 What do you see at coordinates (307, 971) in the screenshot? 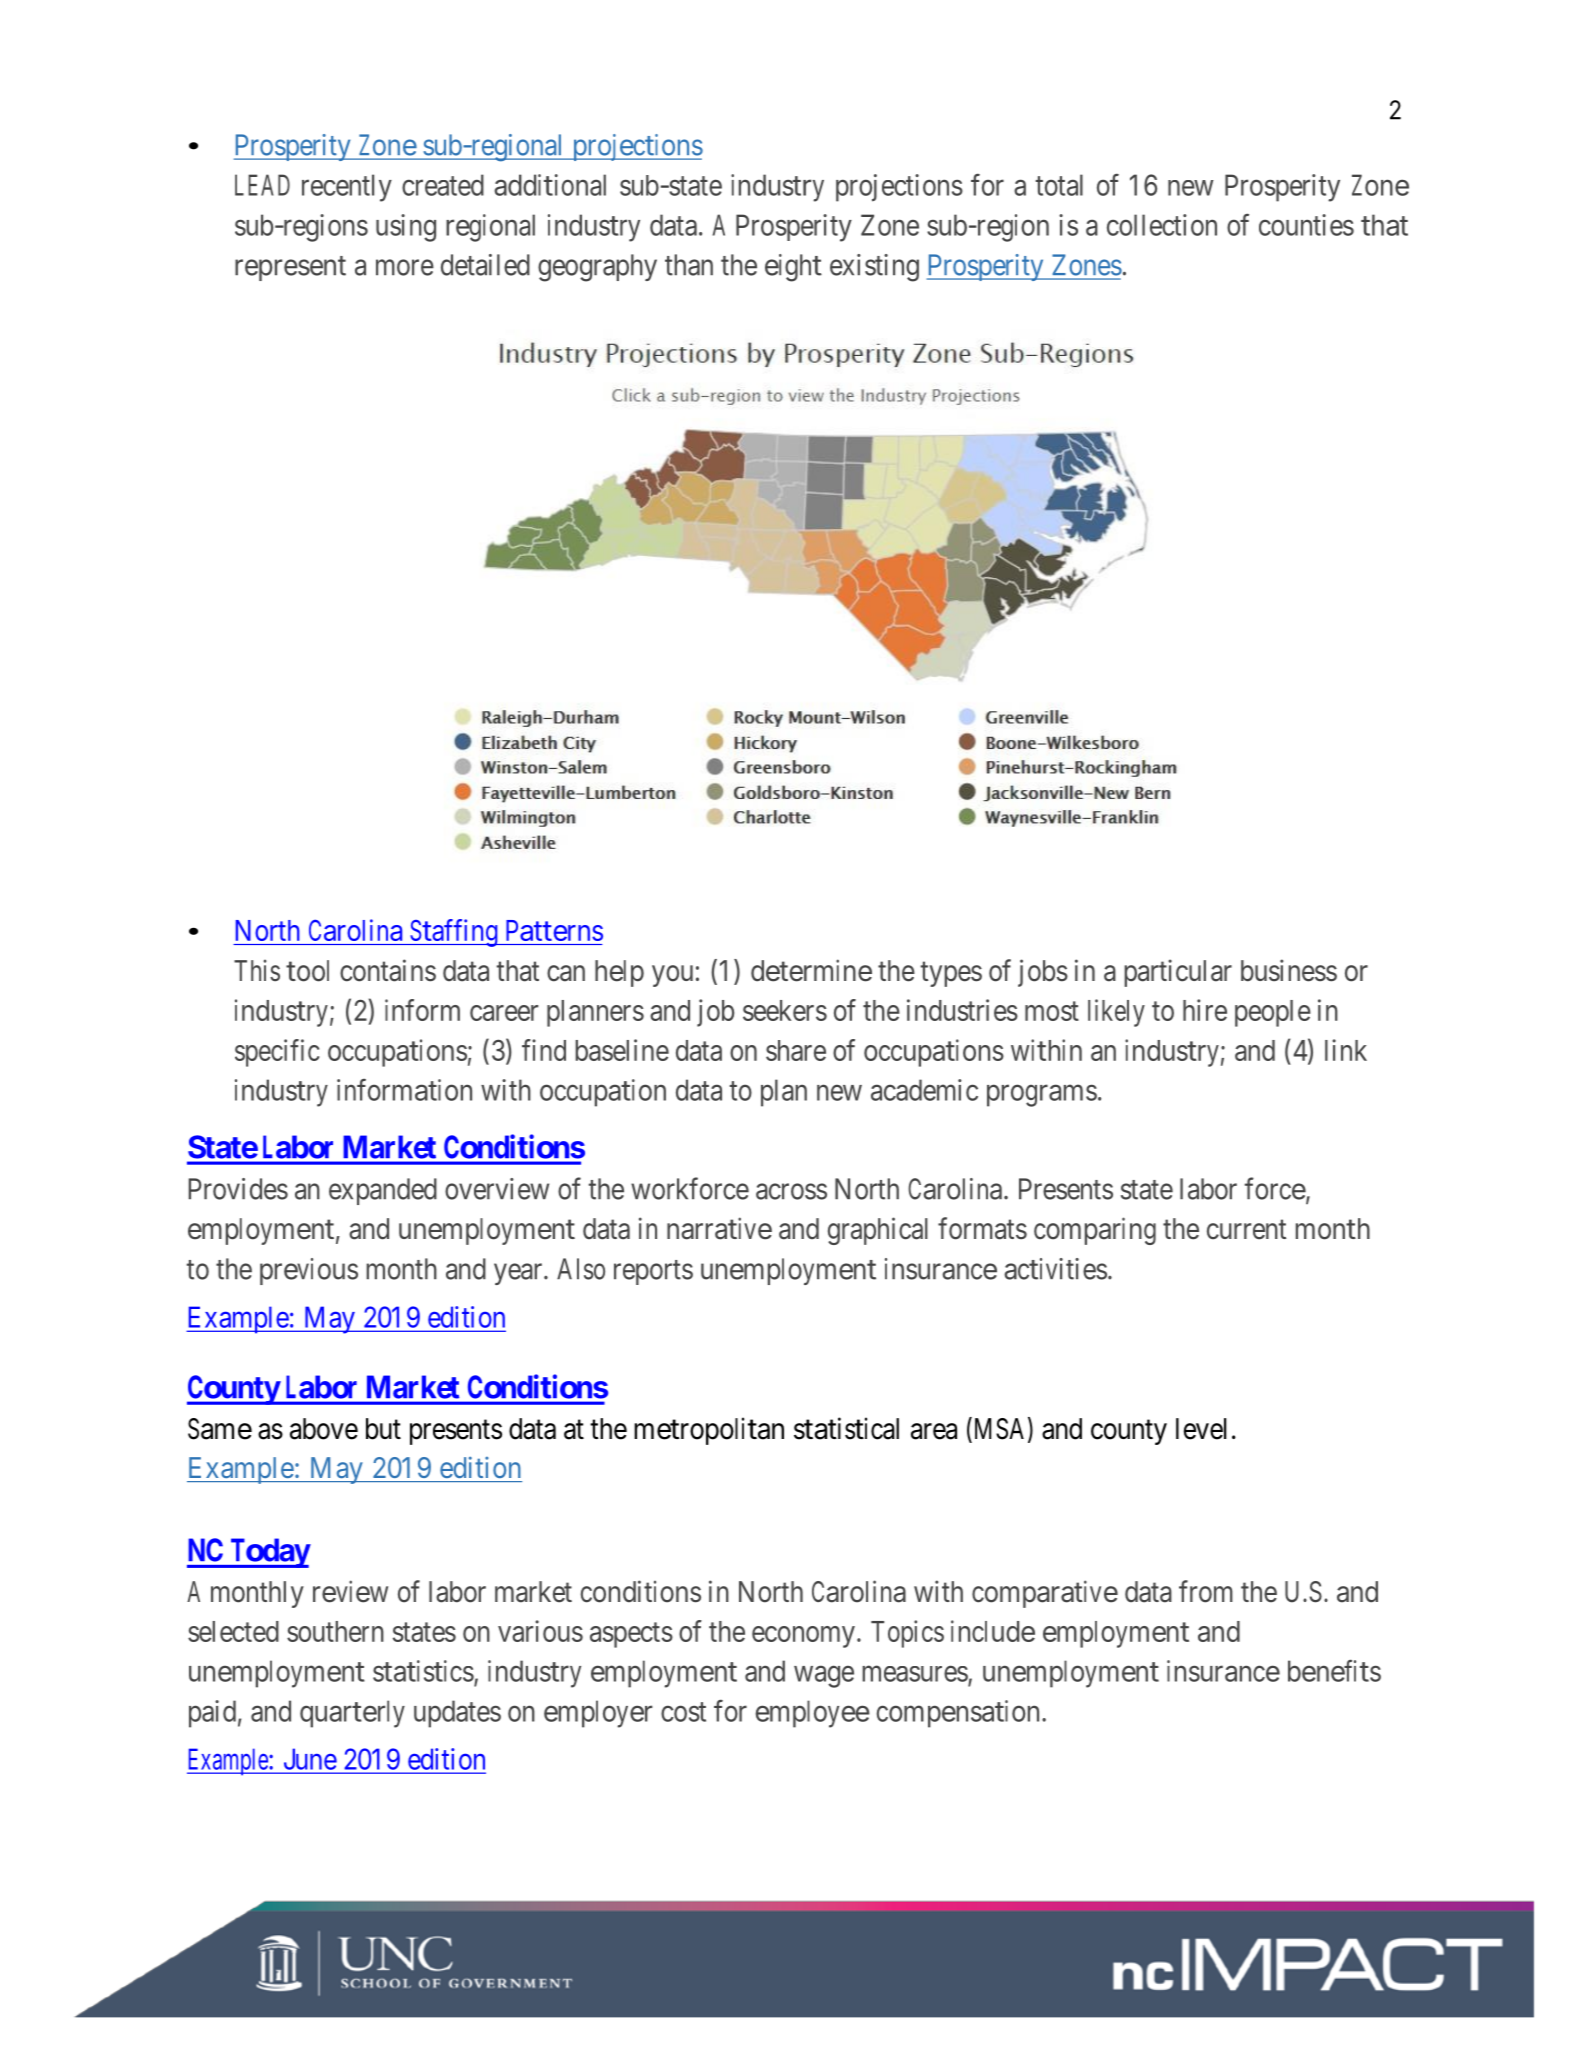
I see `tool` at bounding box center [307, 971].
